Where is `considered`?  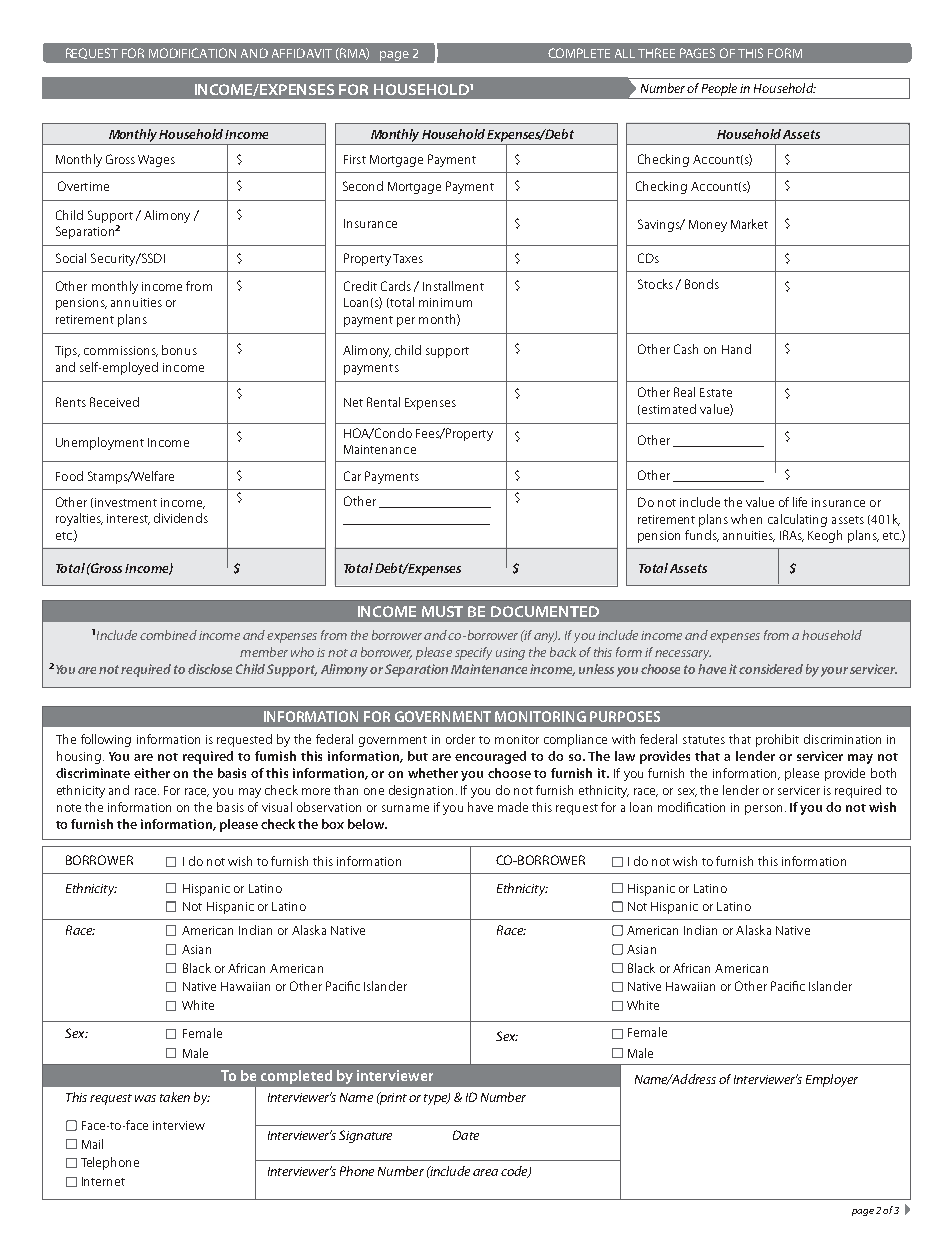
considered is located at coordinates (771, 669).
